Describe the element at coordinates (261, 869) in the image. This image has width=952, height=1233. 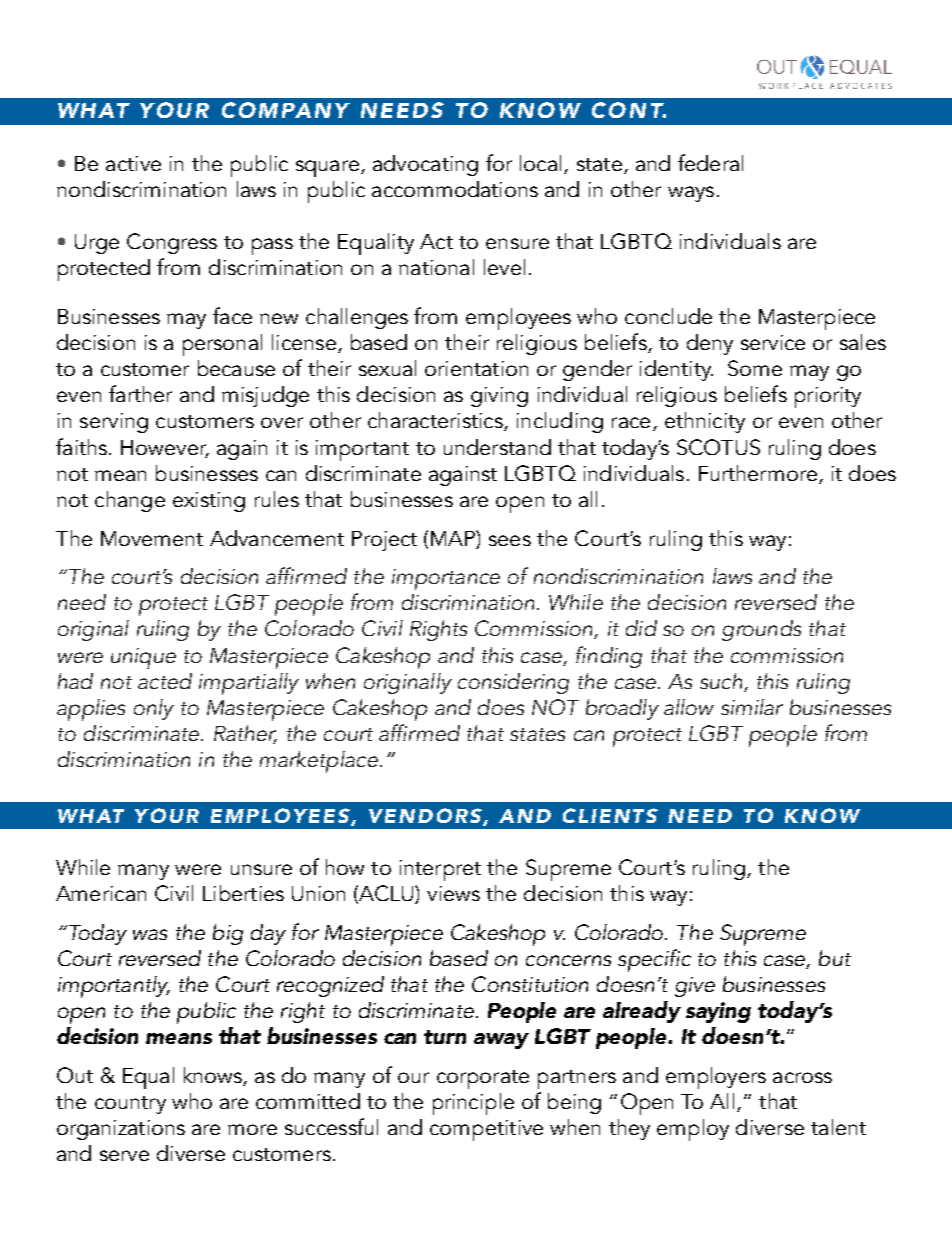
I see `unsure` at that location.
